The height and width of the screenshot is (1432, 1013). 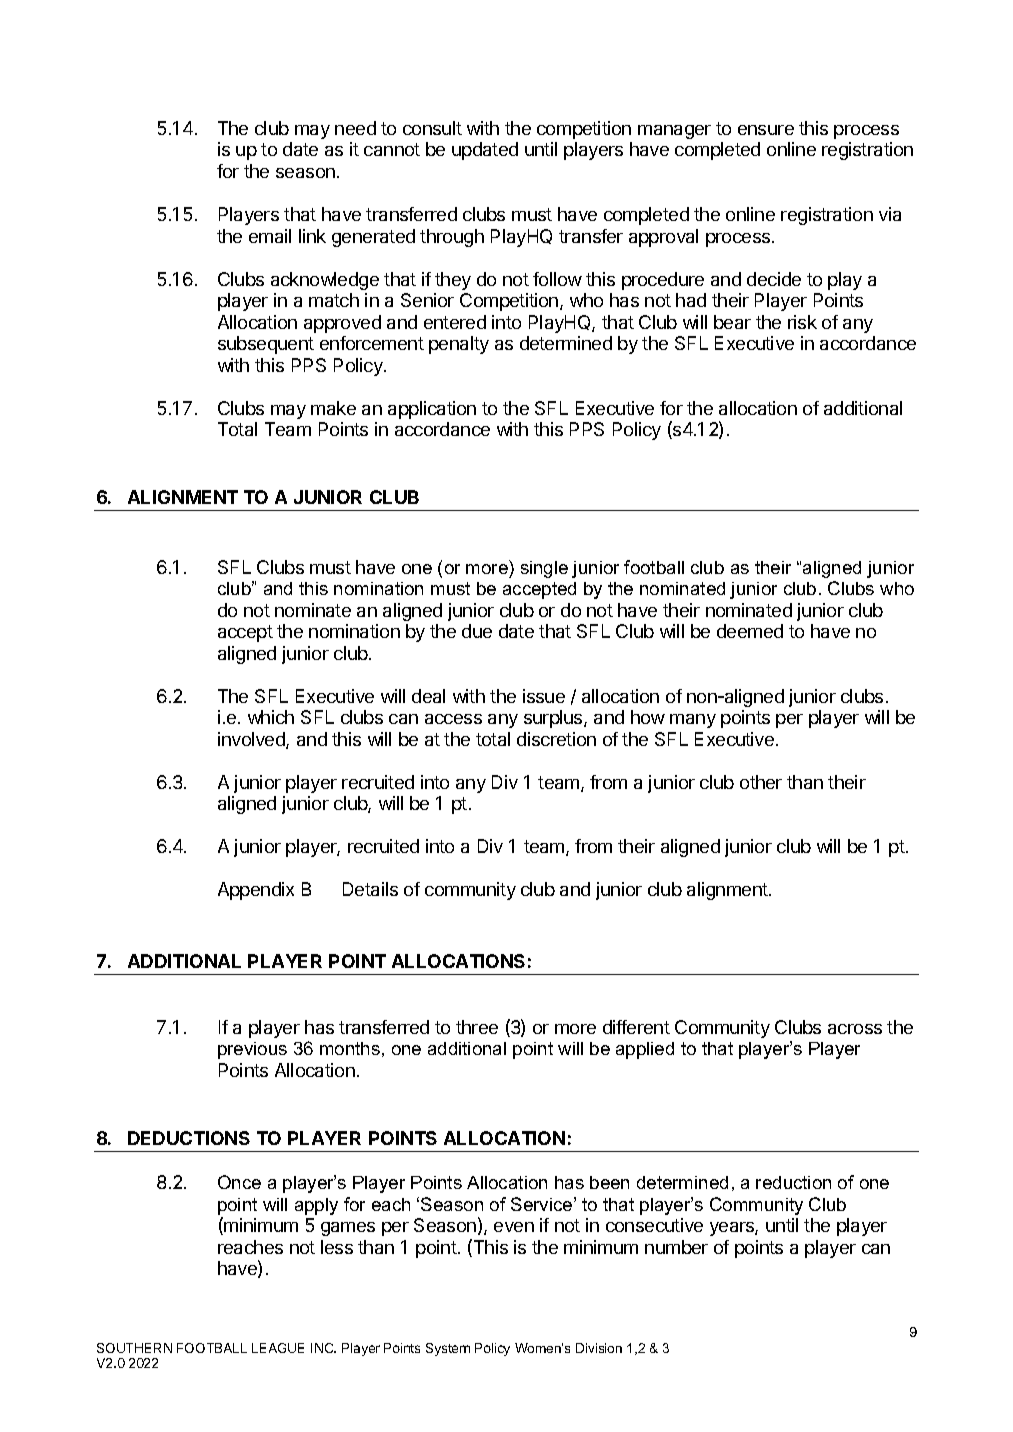 What do you see at coordinates (432, 128) in the screenshot?
I see `consult` at bounding box center [432, 128].
